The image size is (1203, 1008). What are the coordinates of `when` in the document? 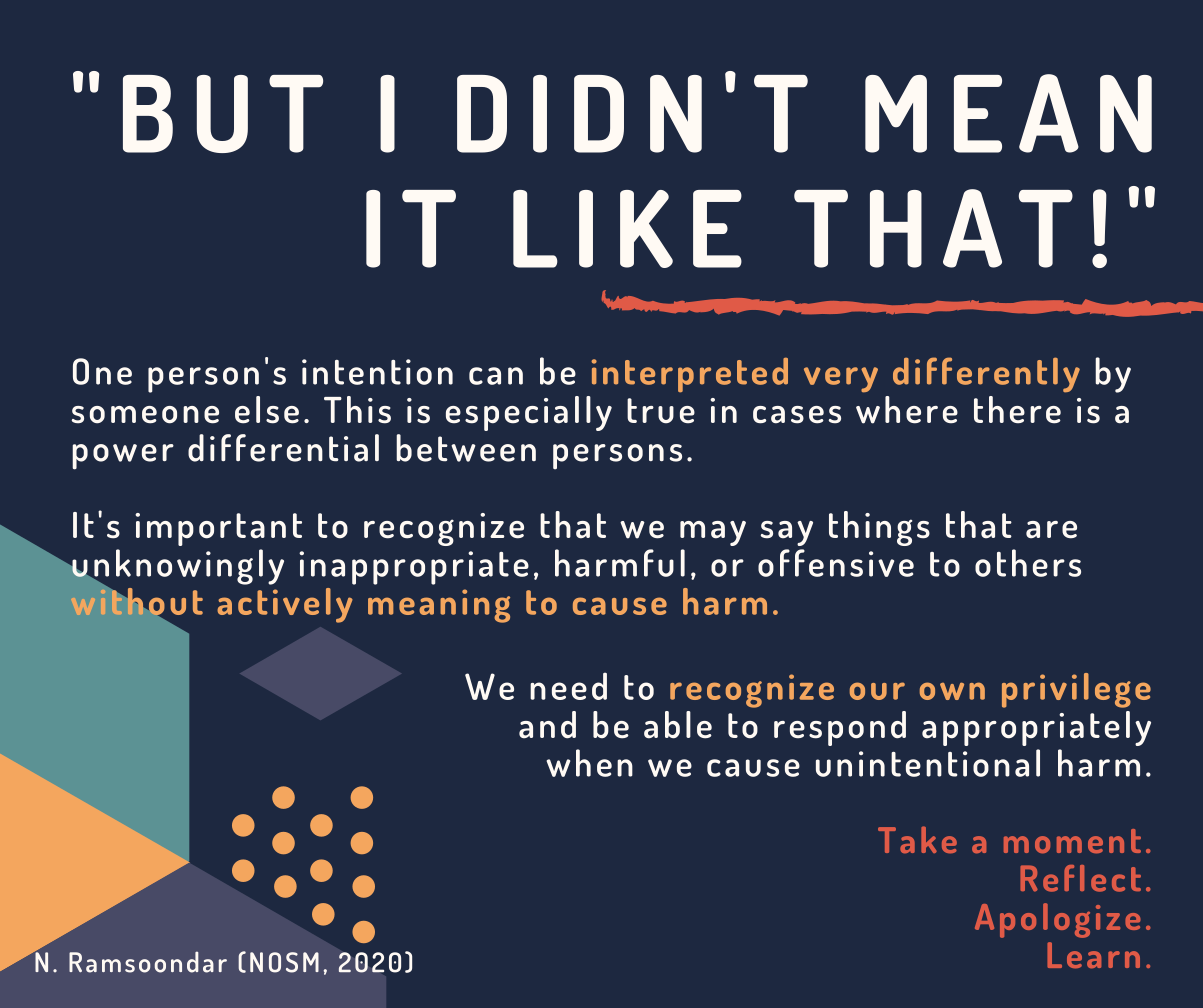 It's located at (589, 763).
